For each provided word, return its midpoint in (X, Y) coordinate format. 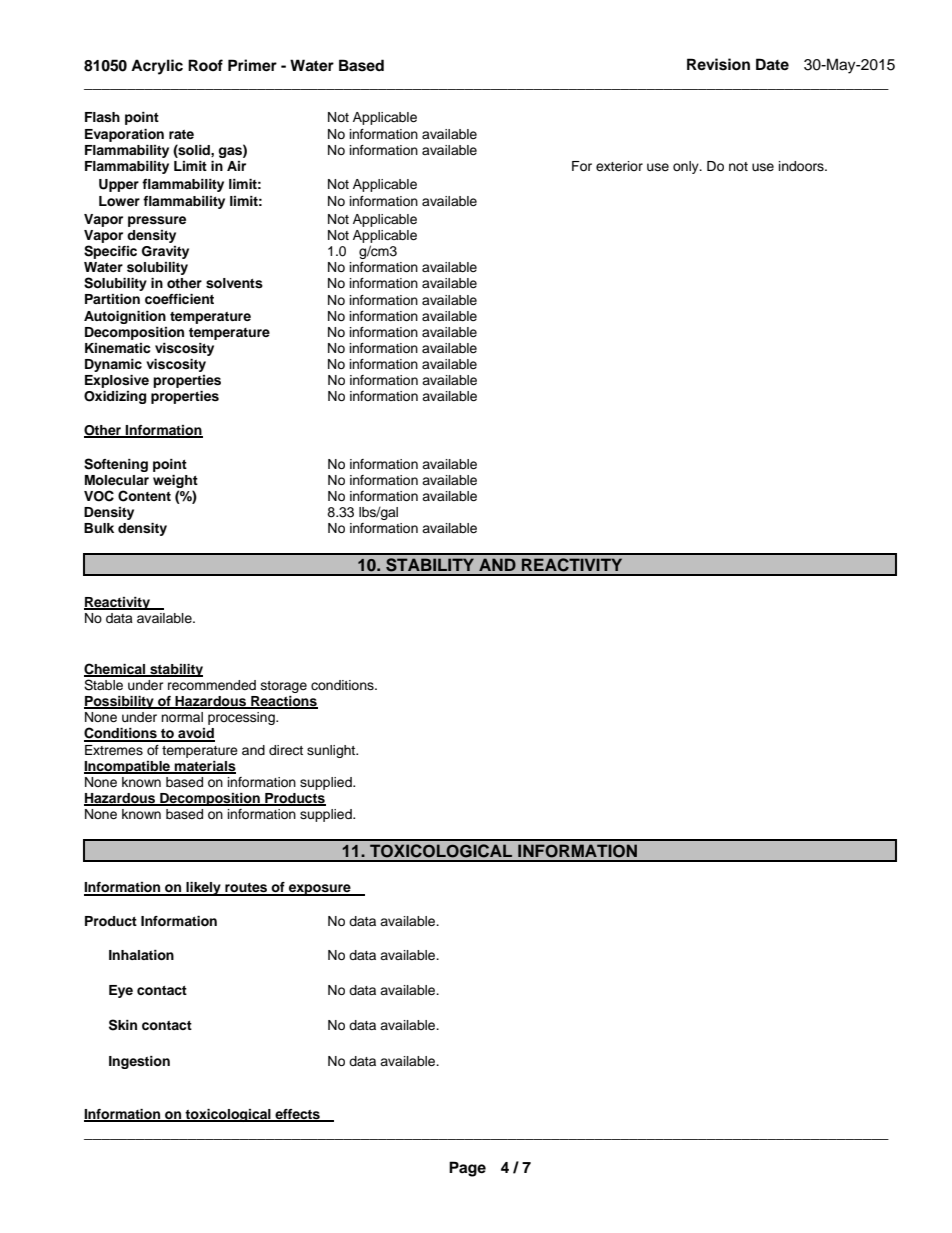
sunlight (332, 751)
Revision (718, 64)
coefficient (179, 299)
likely (203, 889)
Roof (205, 65)
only (687, 167)
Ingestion (139, 1062)
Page (467, 1169)
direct (286, 750)
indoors (802, 166)
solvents (234, 283)
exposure (320, 890)
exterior (619, 166)
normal (182, 717)
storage (284, 687)
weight (175, 481)
